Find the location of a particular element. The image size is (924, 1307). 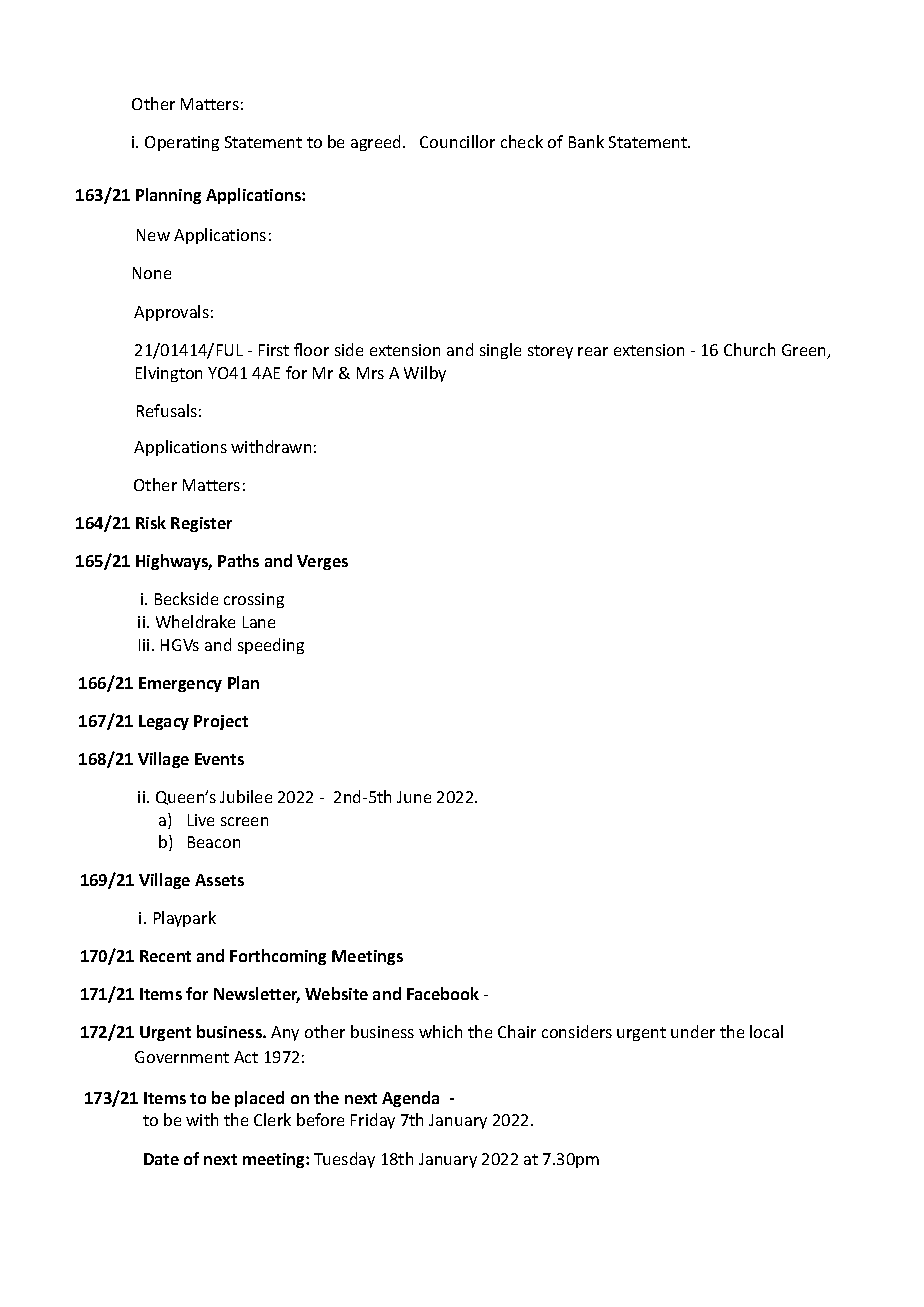

under is located at coordinates (693, 1031).
